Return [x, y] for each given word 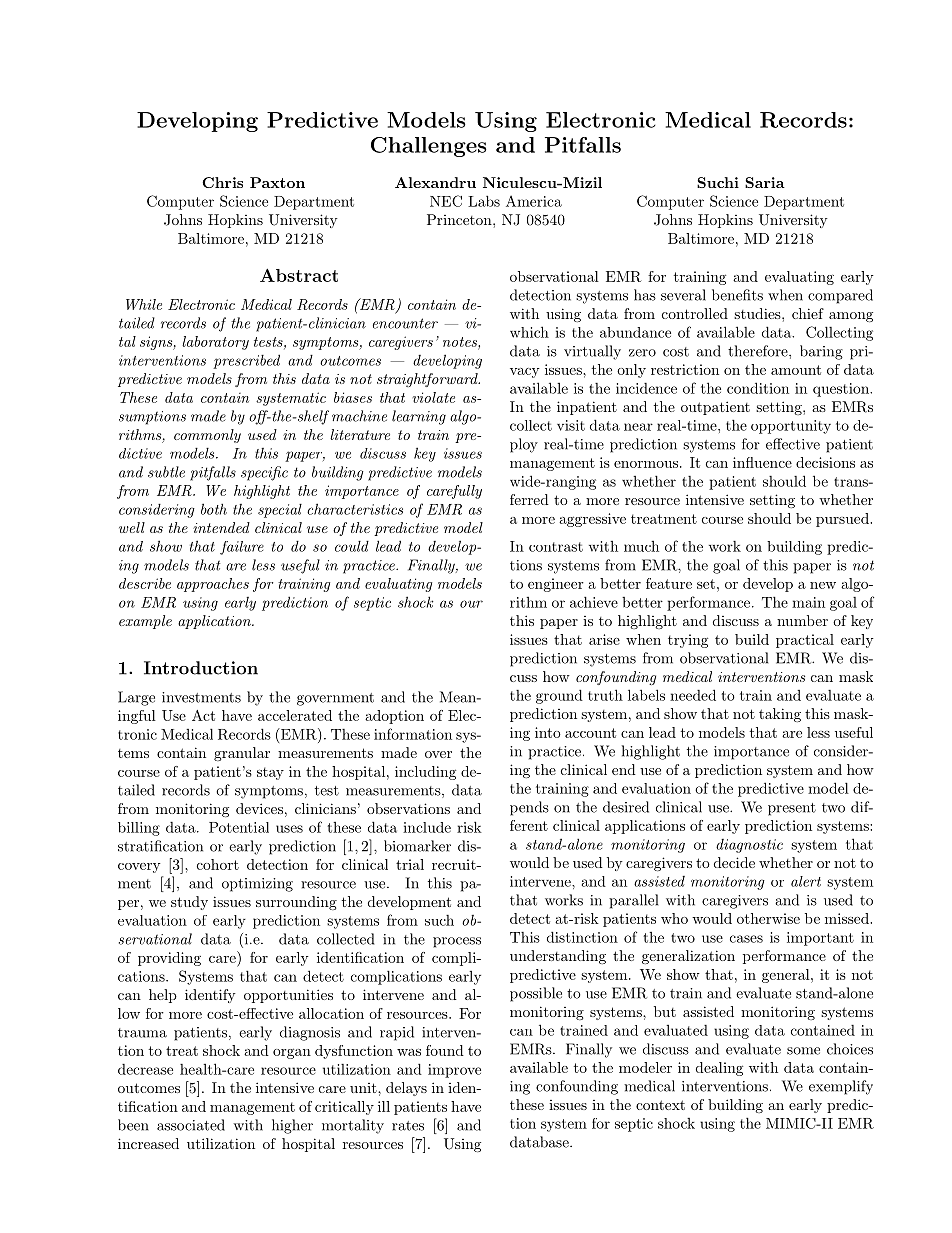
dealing [719, 1069]
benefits [737, 295]
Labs [484, 201]
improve [454, 1071]
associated [191, 1125]
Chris [222, 182]
